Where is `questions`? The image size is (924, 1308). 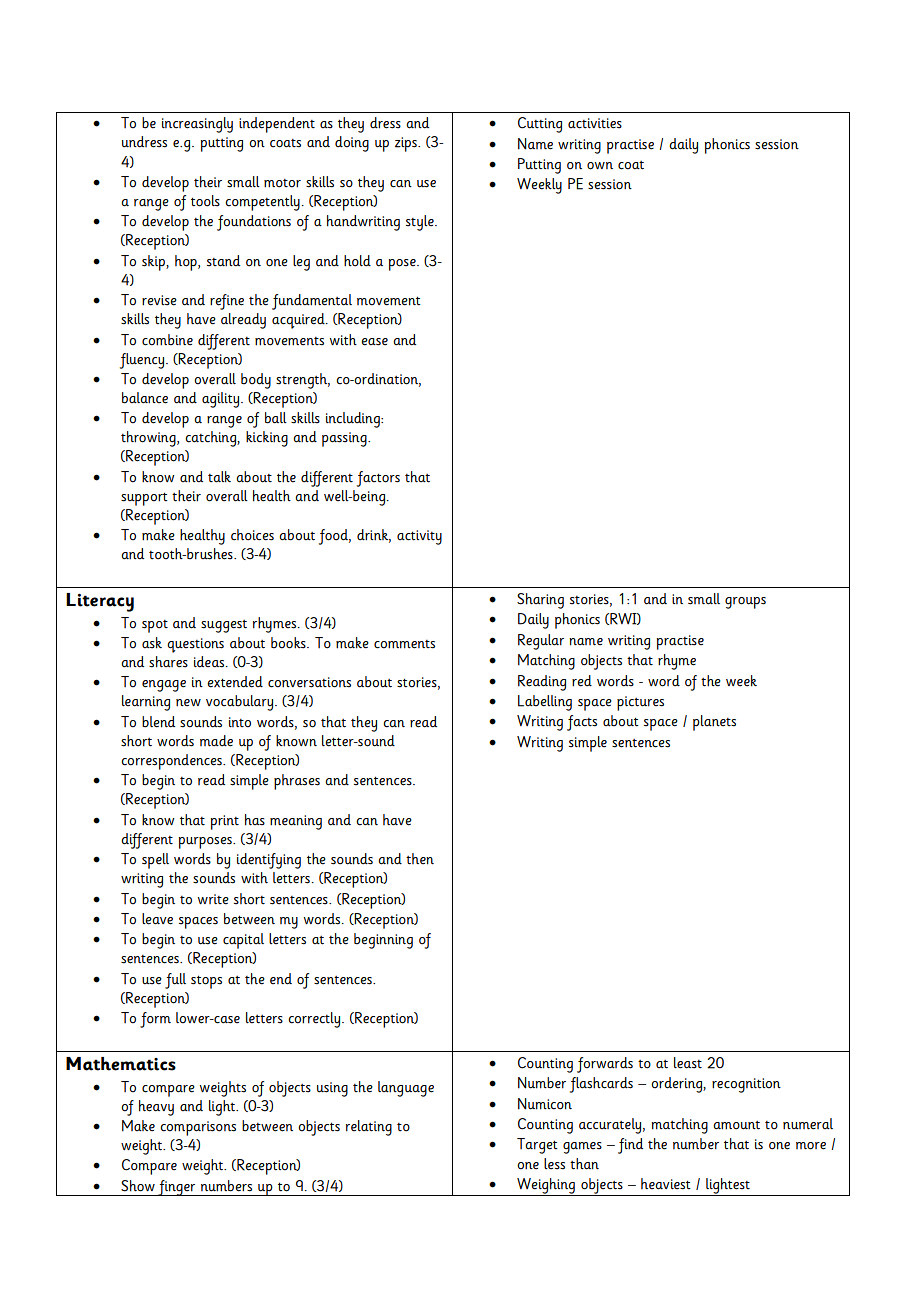
questions is located at coordinates (195, 645).
